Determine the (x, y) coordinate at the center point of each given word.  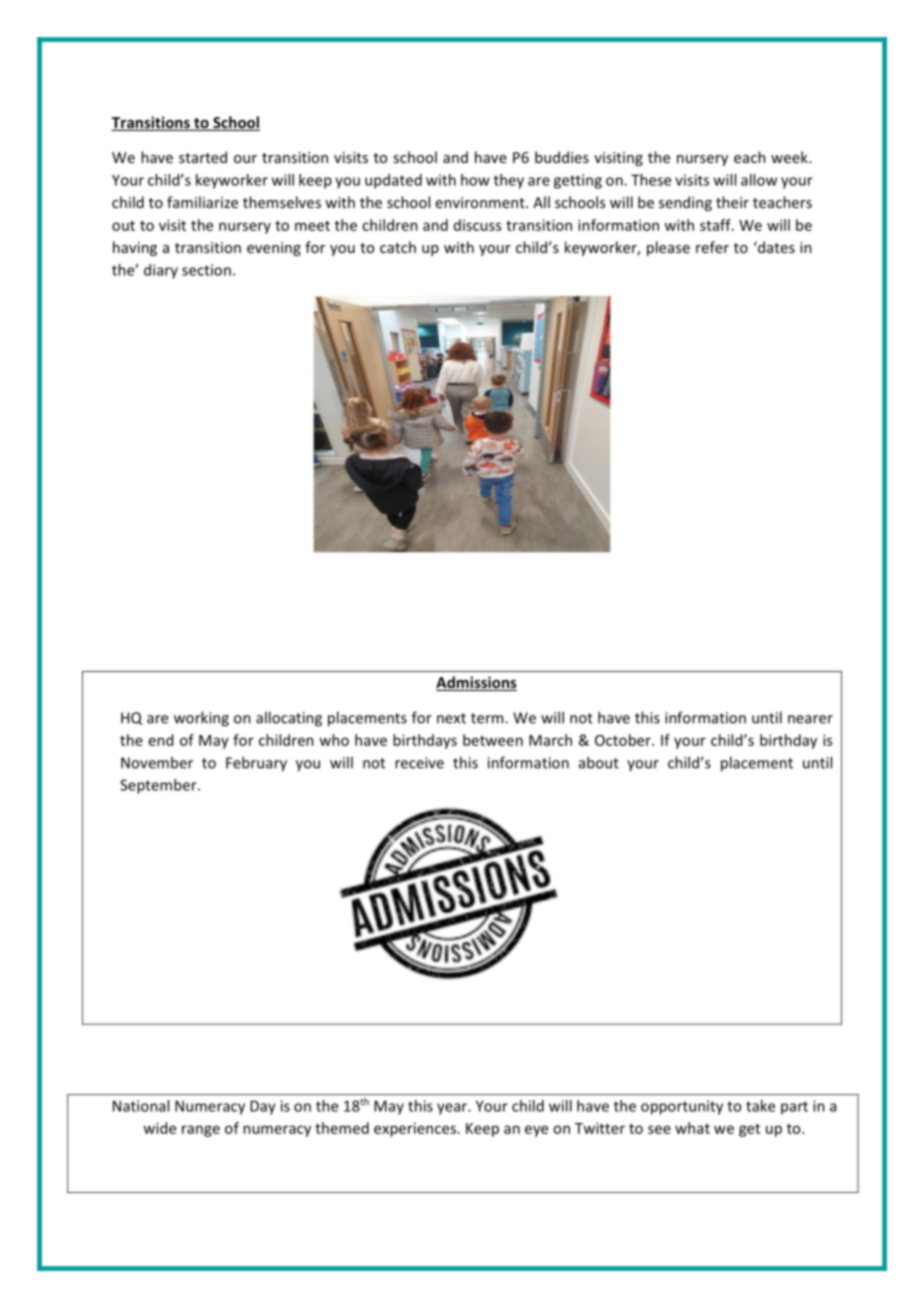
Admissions (476, 683)
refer (712, 247)
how (475, 180)
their (732, 202)
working (201, 719)
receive (419, 763)
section (206, 270)
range (201, 1131)
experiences (415, 1129)
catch (398, 247)
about (599, 762)
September (159, 786)
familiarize (202, 202)
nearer (810, 719)
